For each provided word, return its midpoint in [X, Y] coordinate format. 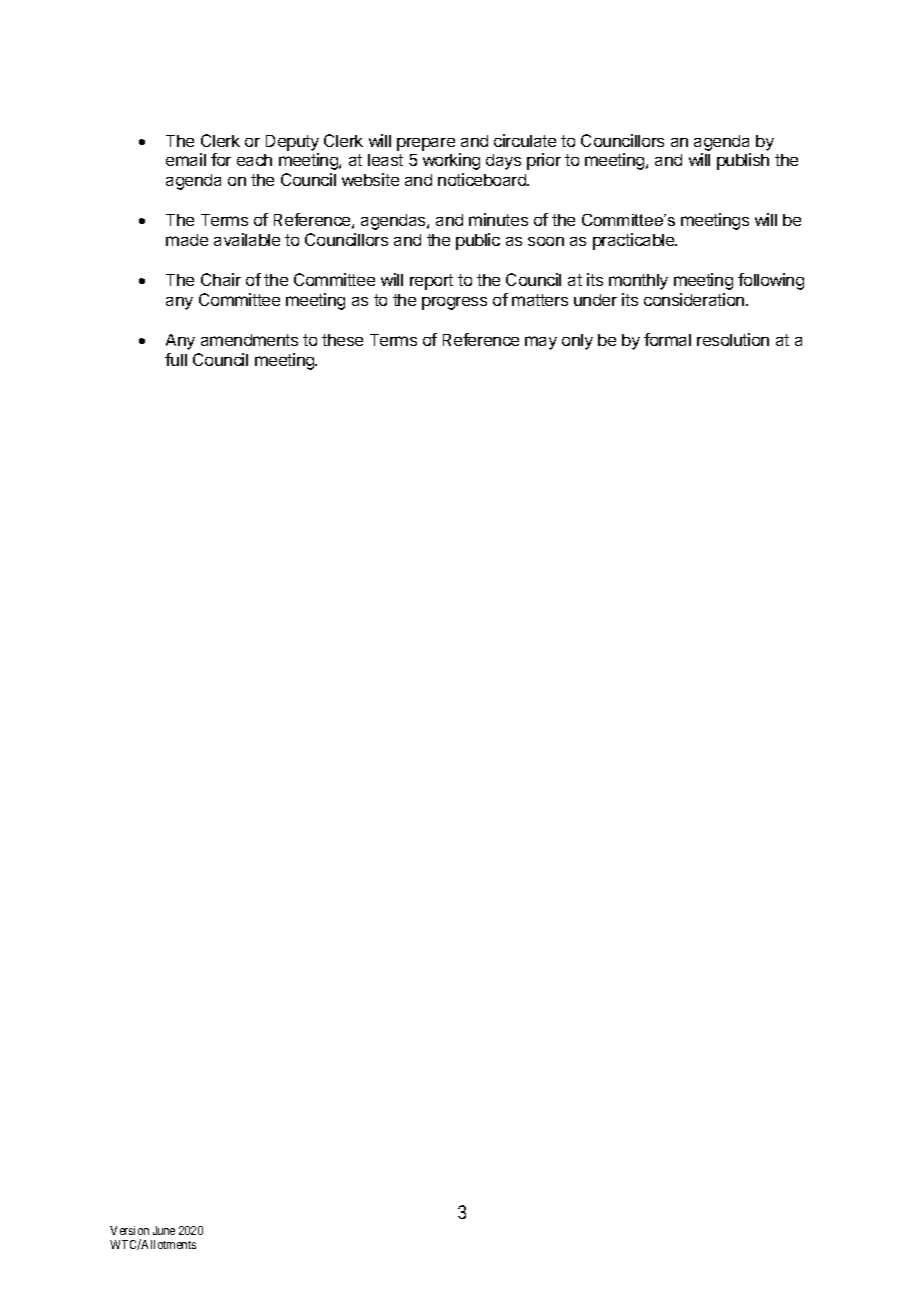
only [577, 342]
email [186, 159]
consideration [694, 299]
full [176, 359]
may [541, 343]
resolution [733, 339]
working [451, 161]
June [164, 1230]
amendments [249, 340]
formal [667, 339]
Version [129, 1230]
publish [743, 161]
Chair [221, 279]
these [342, 340]
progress [454, 303]
